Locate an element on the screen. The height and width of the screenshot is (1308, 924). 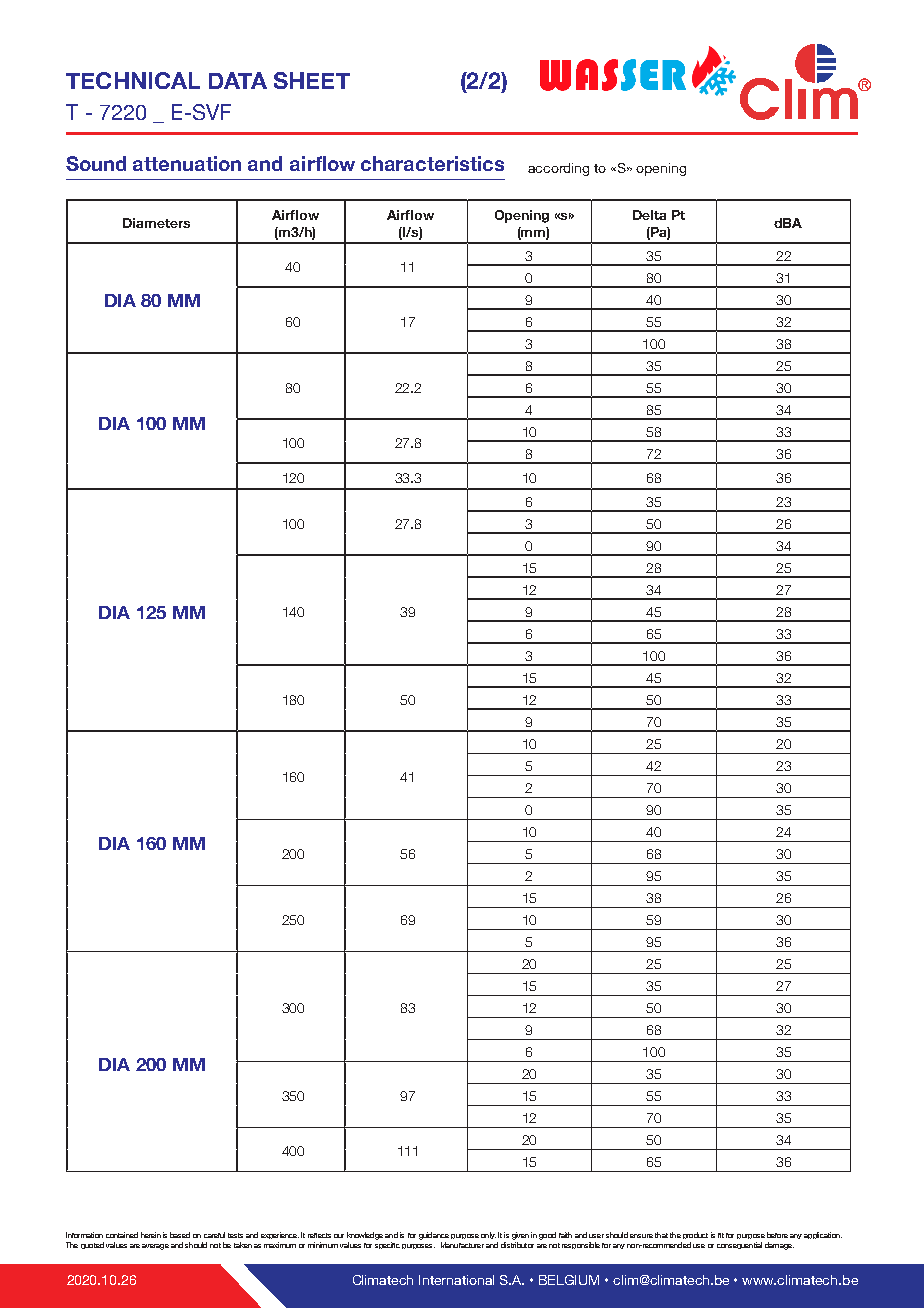
Manufacturer is located at coordinates (462, 1245).
